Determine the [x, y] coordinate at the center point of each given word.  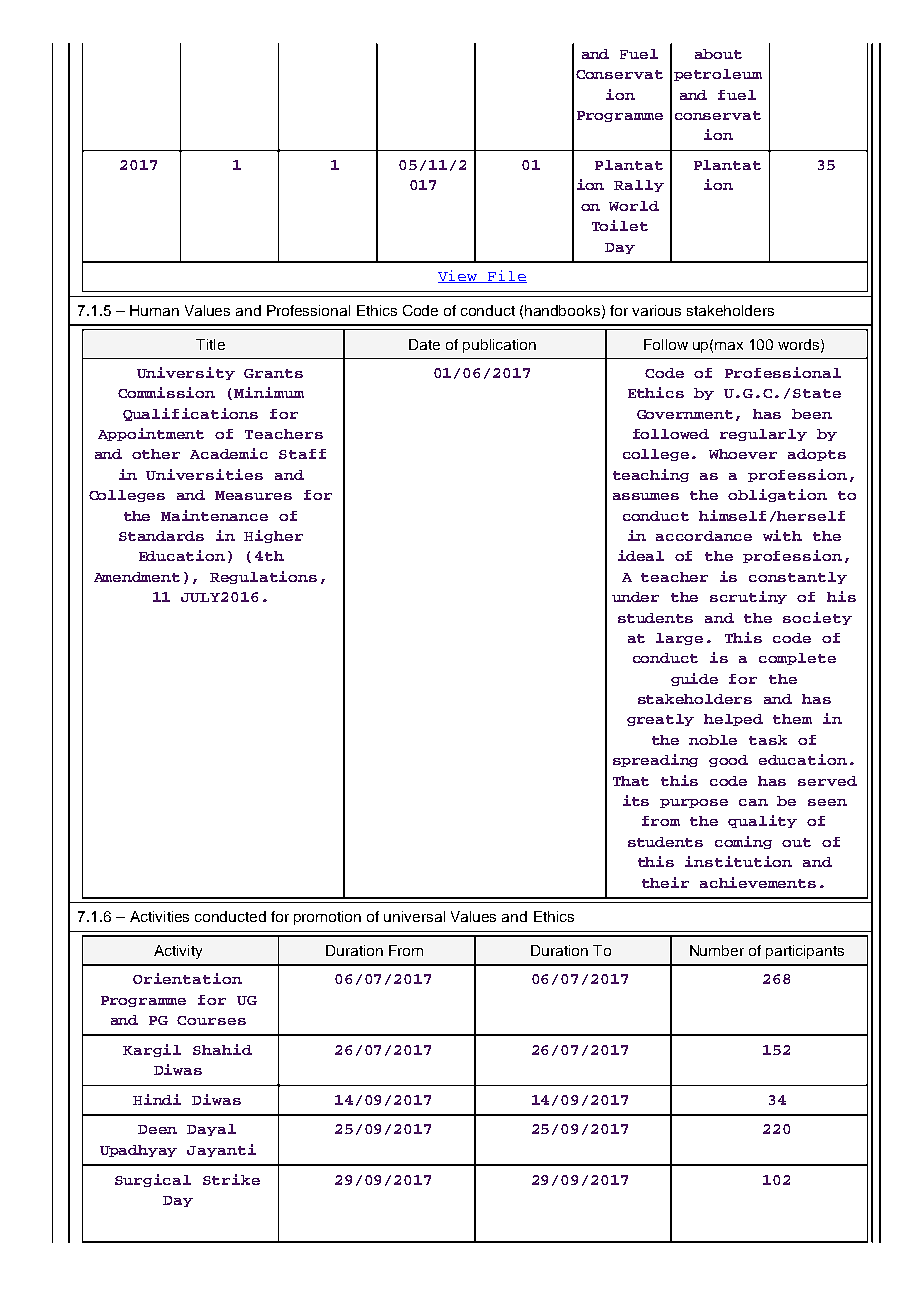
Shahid [222, 1049]
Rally [639, 186]
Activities [159, 916]
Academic [229, 453]
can [753, 802]
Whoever [743, 454]
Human [154, 310]
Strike [231, 1179]
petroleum [718, 75]
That [631, 781]
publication [499, 346]
